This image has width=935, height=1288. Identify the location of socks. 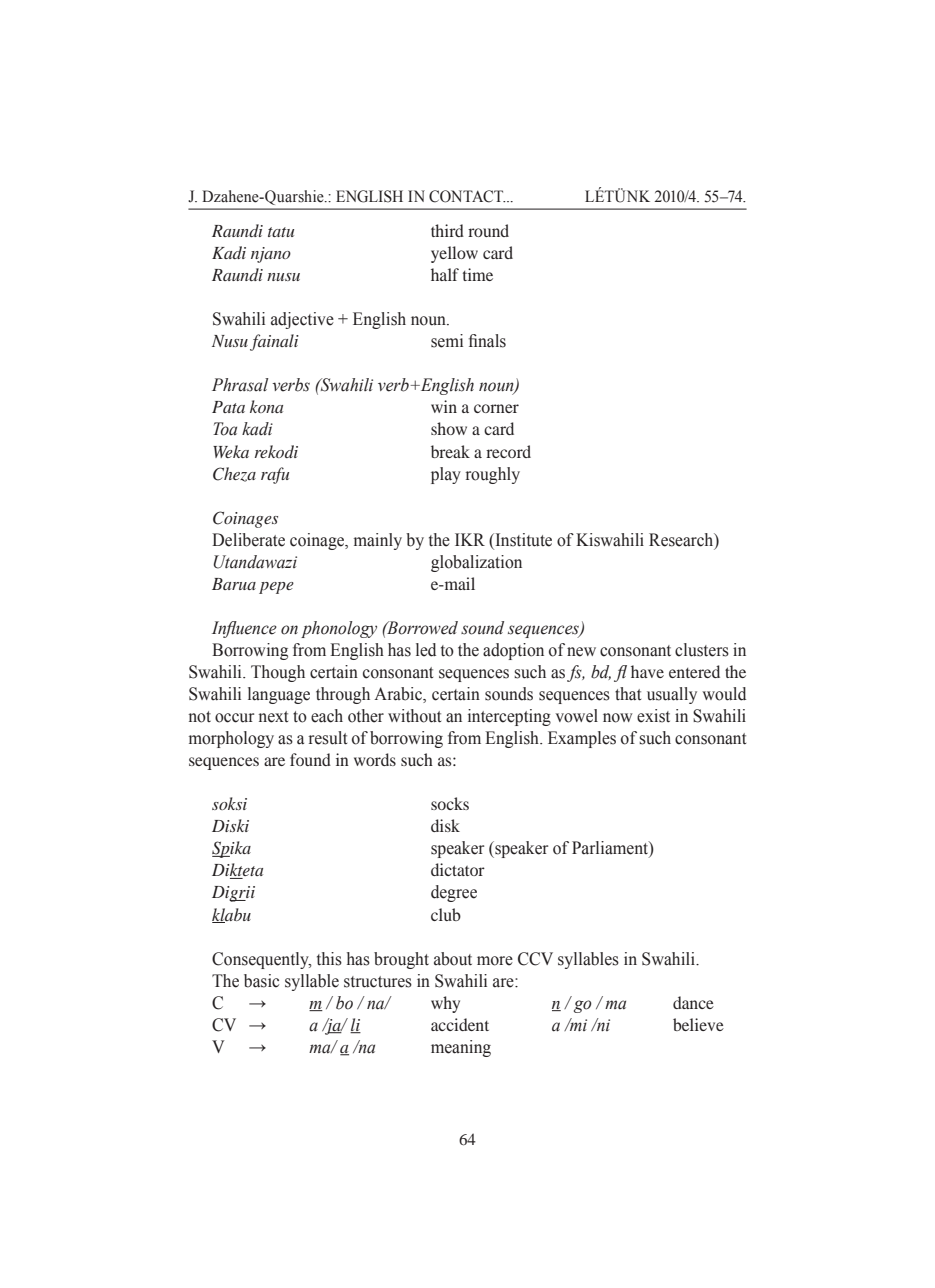
(450, 803).
